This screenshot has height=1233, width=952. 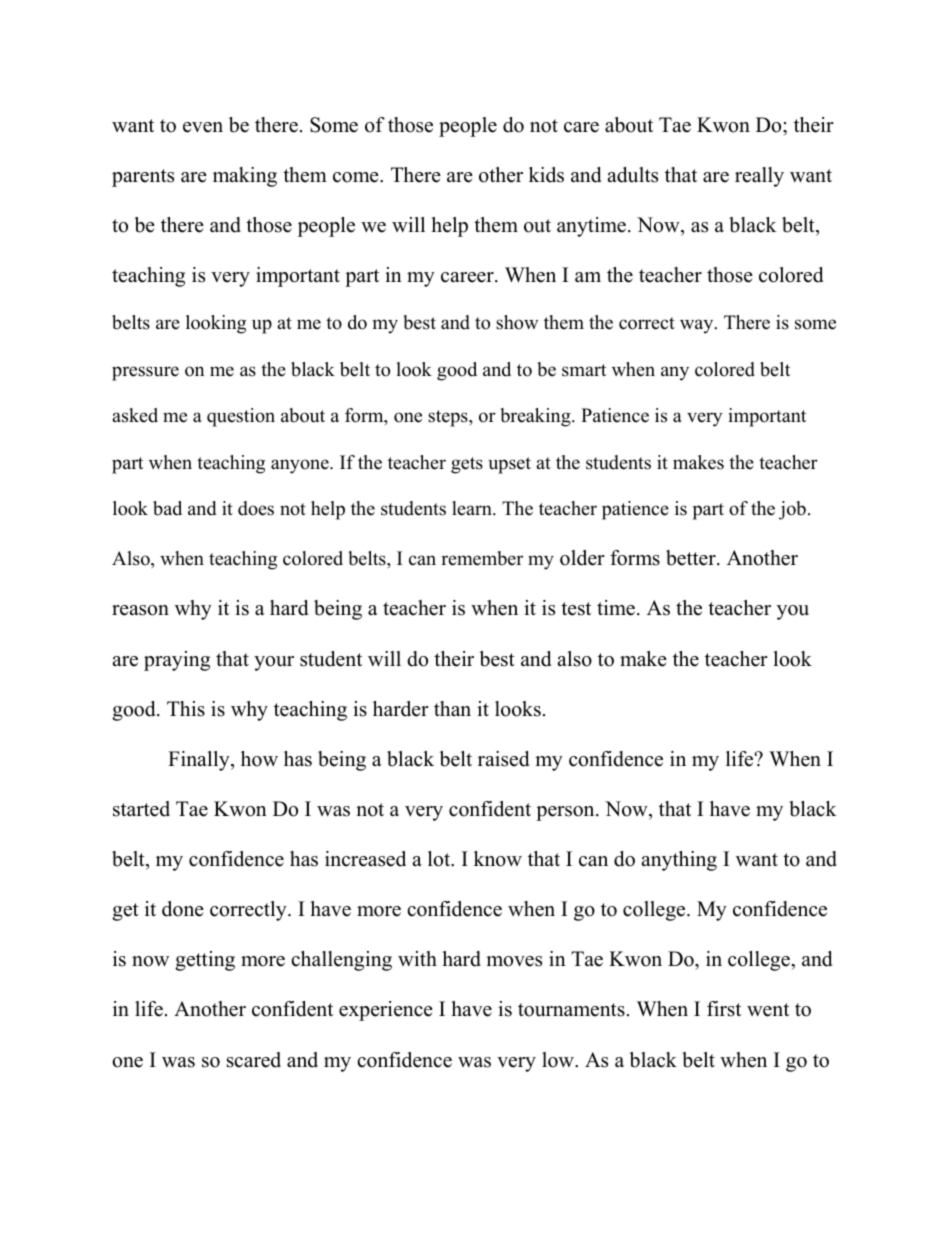 I want to click on reason, so click(x=140, y=610).
